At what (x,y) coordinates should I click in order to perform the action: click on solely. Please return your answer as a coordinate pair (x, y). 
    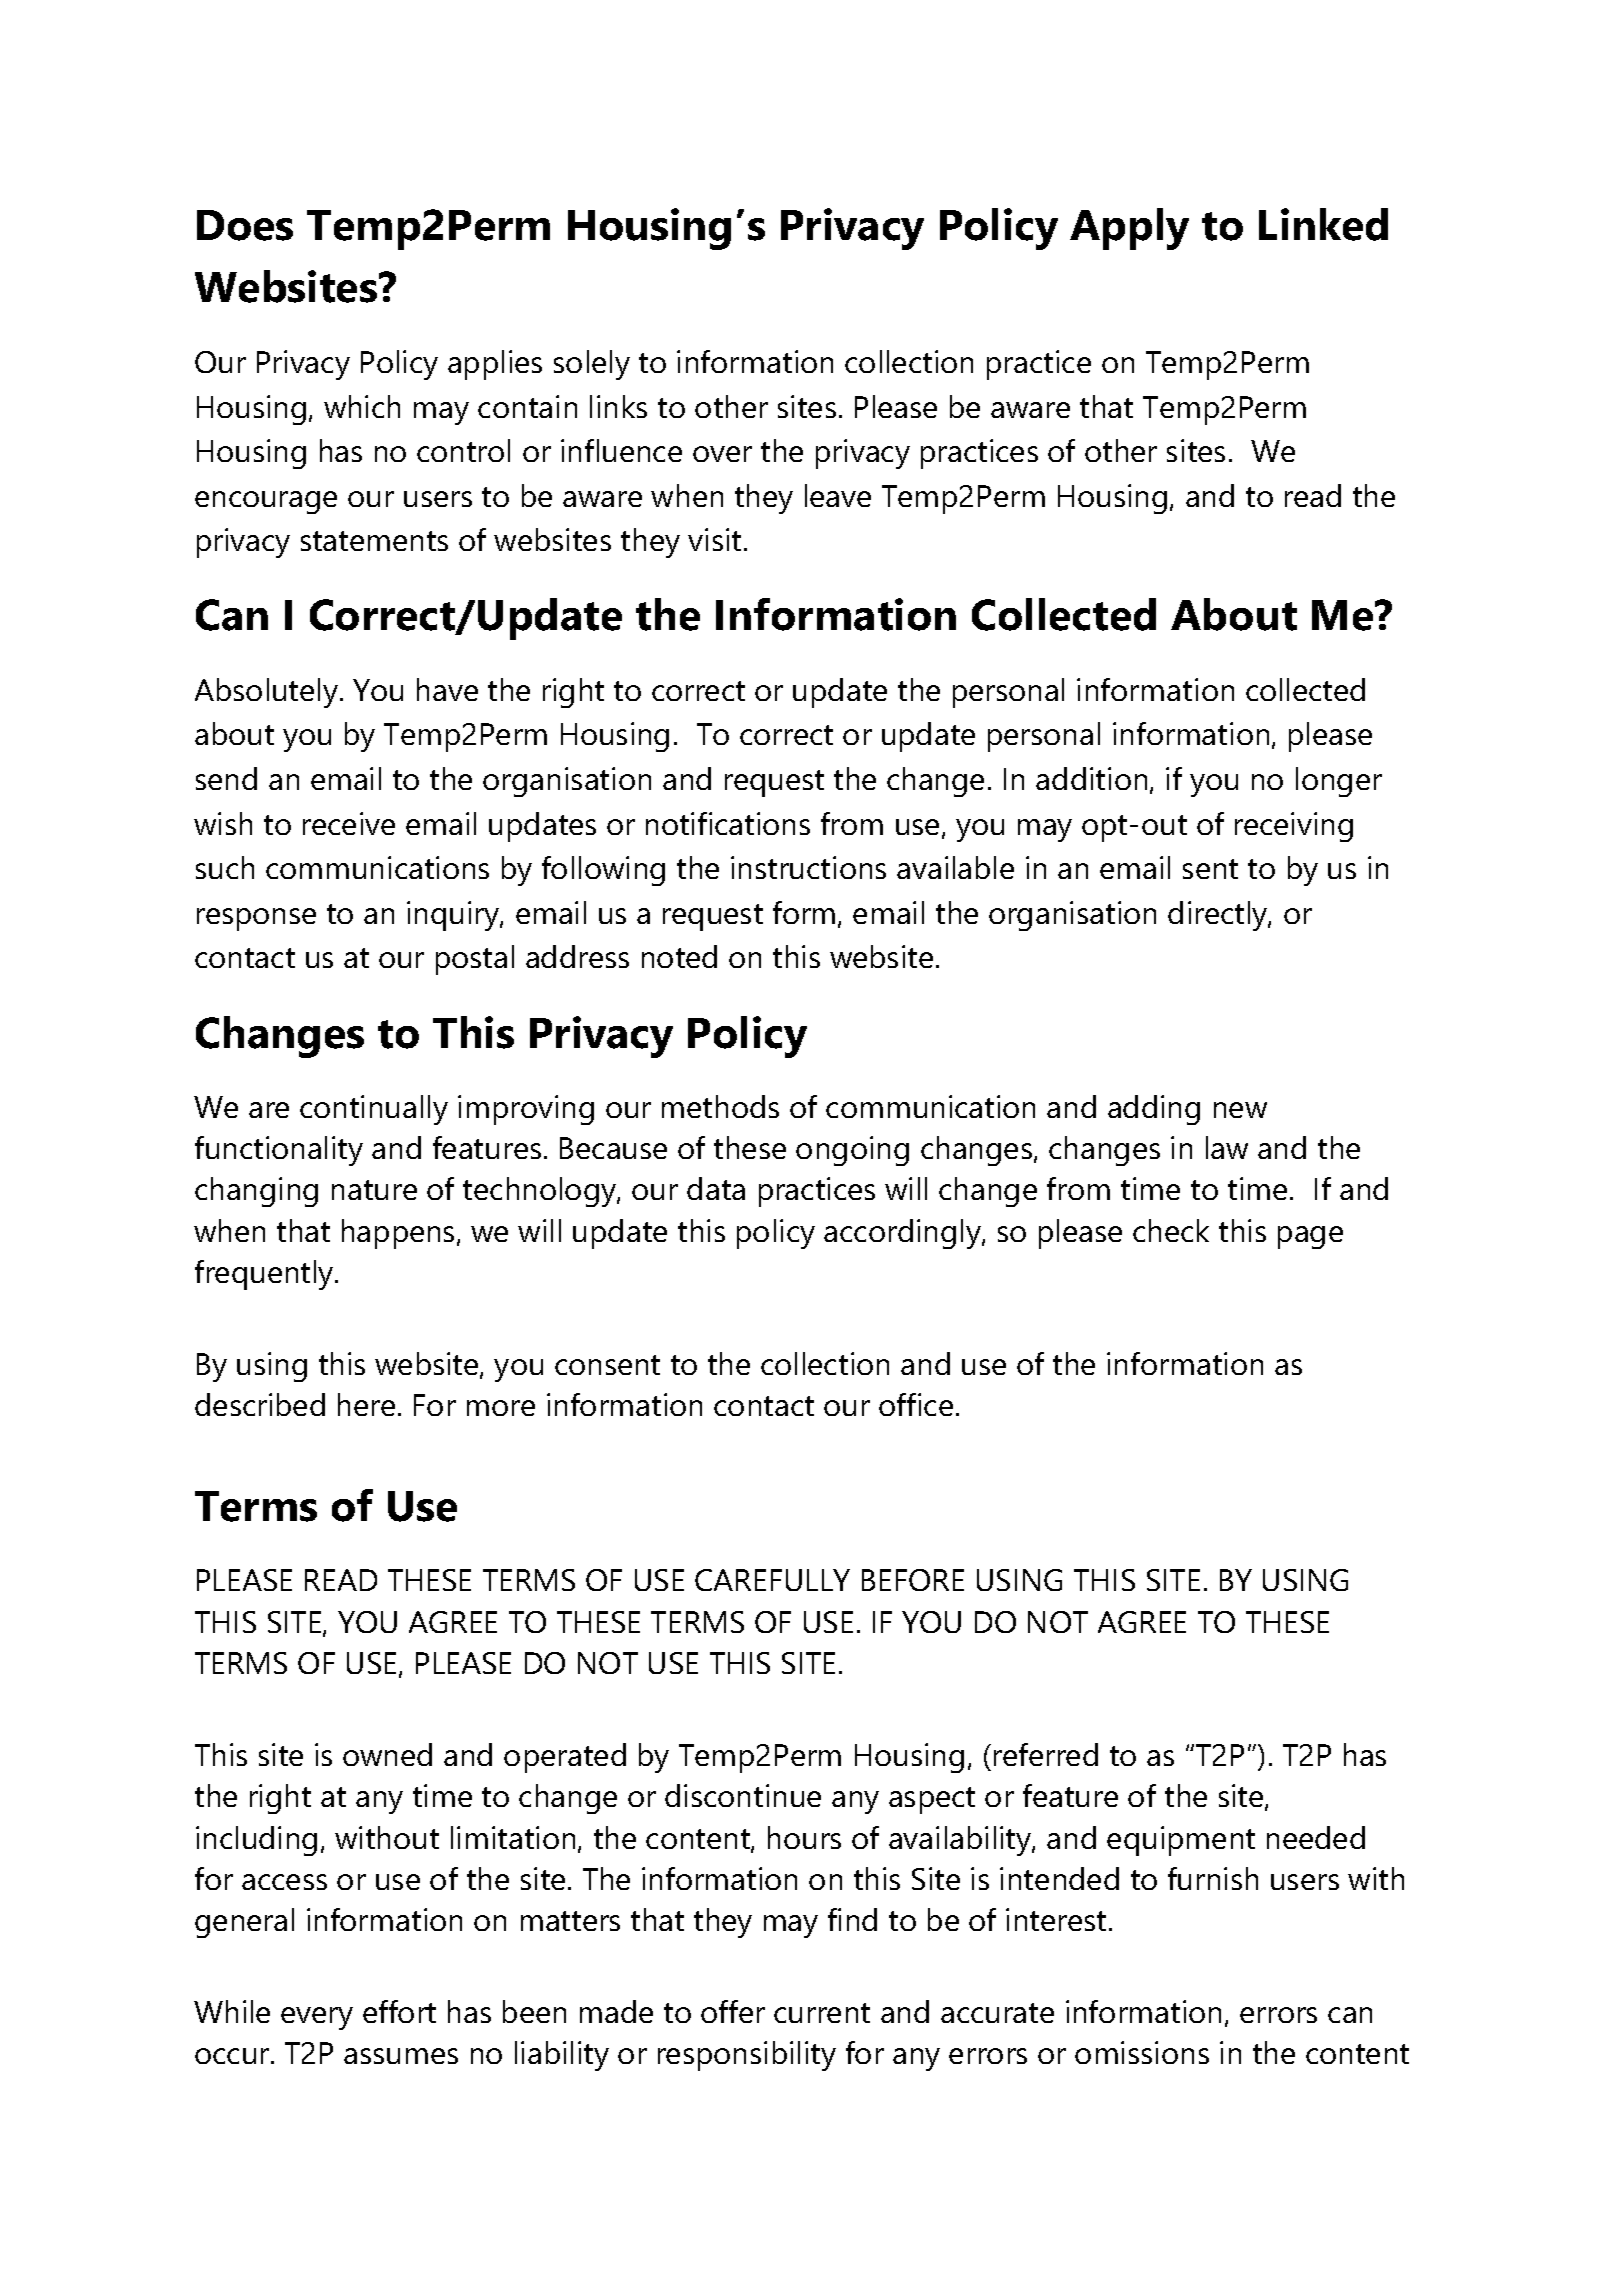
    Looking at the image, I should click on (592, 365).
